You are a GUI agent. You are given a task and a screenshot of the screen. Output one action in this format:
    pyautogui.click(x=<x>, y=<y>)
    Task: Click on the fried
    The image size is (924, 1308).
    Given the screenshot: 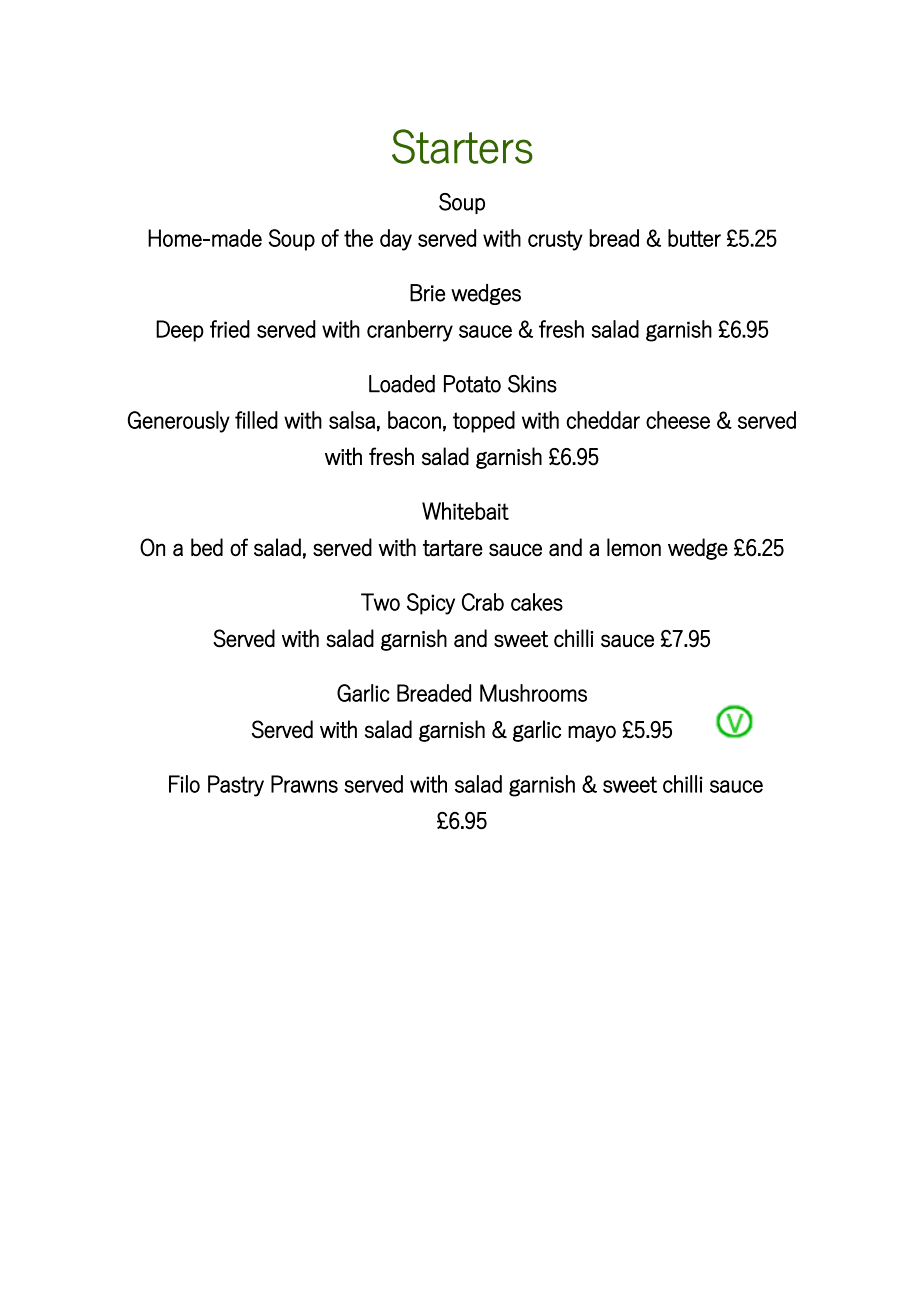 What is the action you would take?
    pyautogui.click(x=230, y=329)
